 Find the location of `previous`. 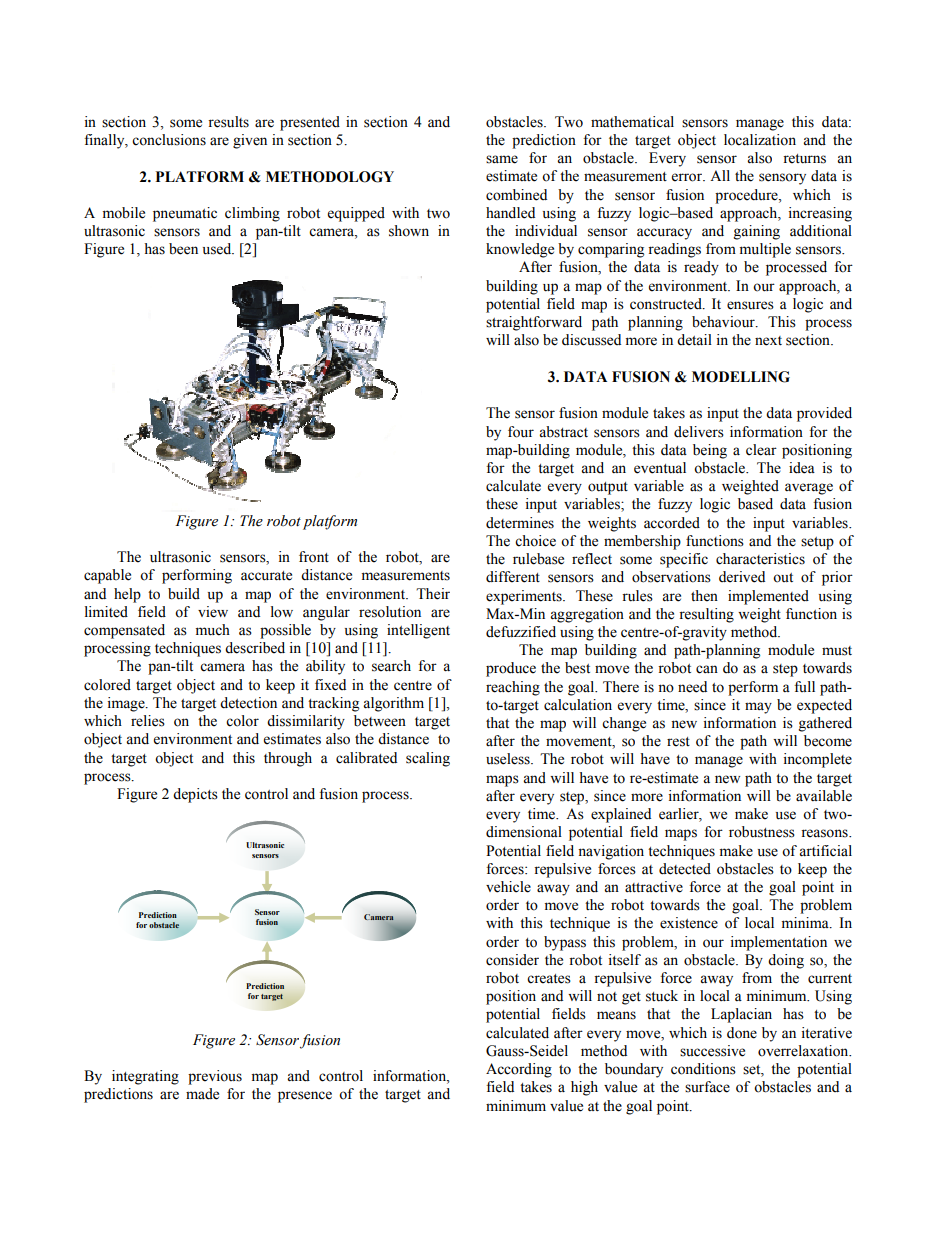

previous is located at coordinates (215, 1077).
